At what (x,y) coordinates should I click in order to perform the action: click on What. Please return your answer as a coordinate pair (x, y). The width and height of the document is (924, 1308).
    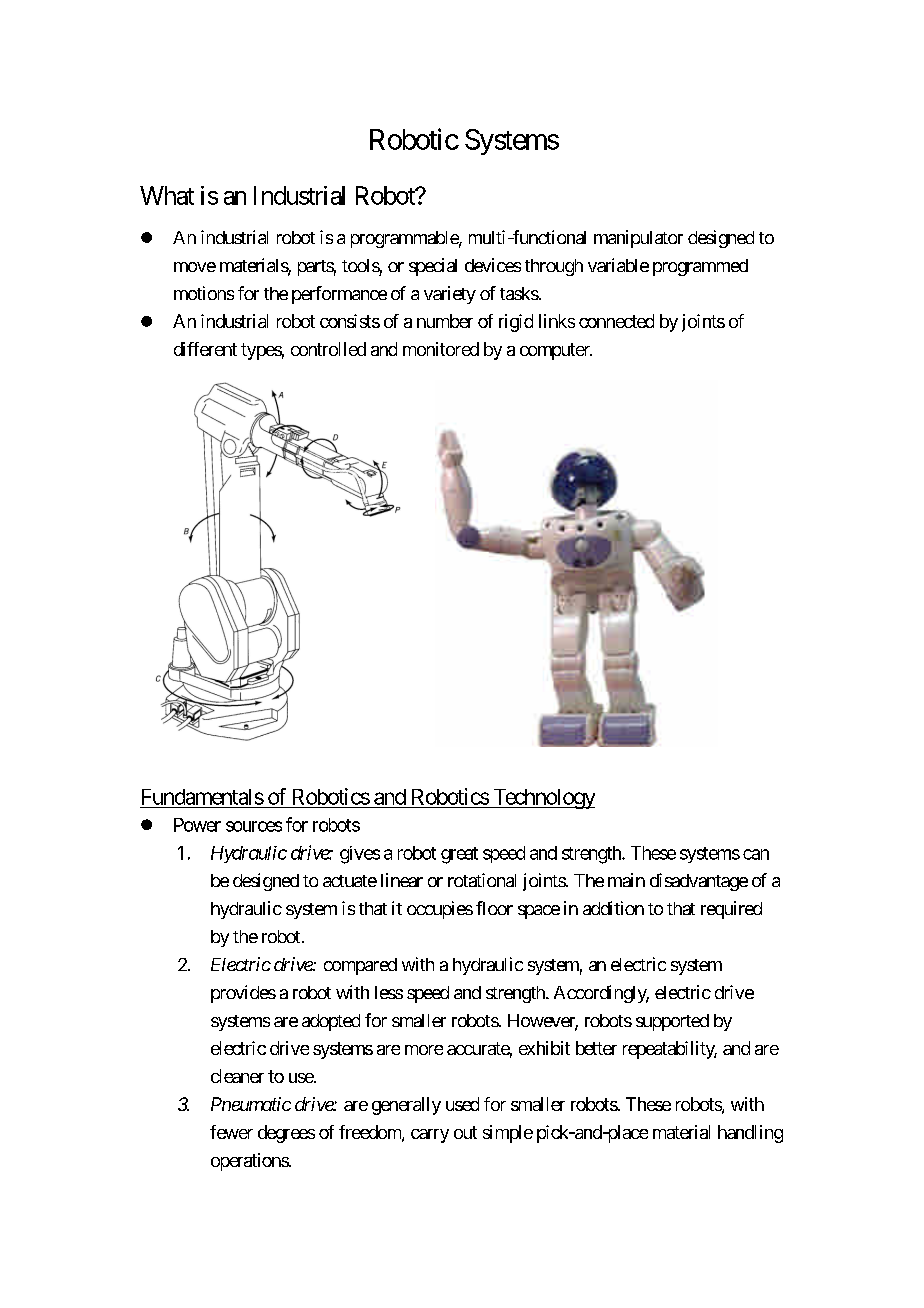
    Looking at the image, I should click on (167, 195).
